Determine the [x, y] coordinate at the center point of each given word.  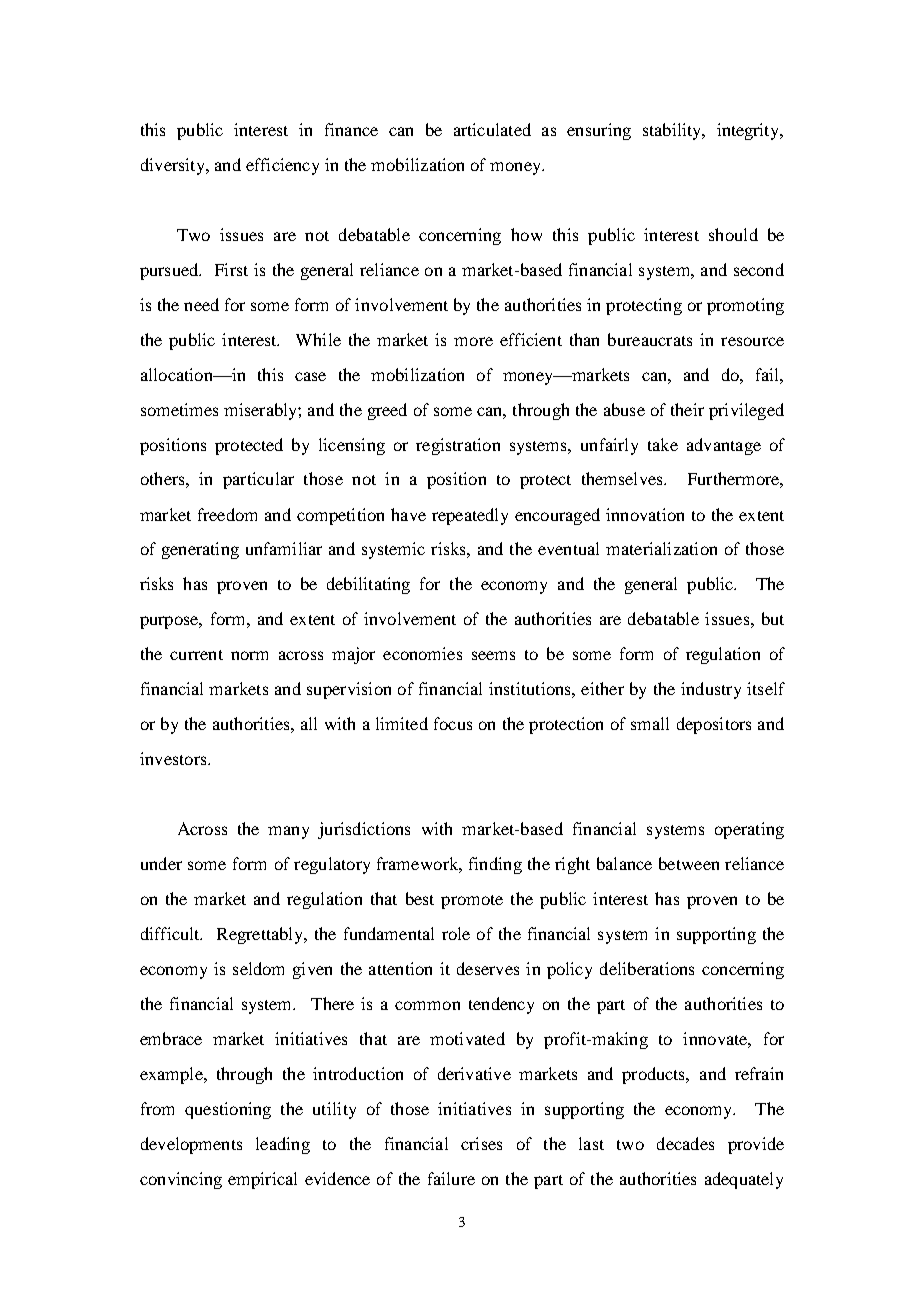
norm [249, 655]
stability [673, 131]
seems [493, 655]
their [687, 409]
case [310, 376]
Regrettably [261, 935]
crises [481, 1143]
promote [472, 902]
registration [458, 446]
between [689, 863]
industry [711, 690]
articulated [492, 129]
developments [191, 1145]
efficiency [282, 166]
